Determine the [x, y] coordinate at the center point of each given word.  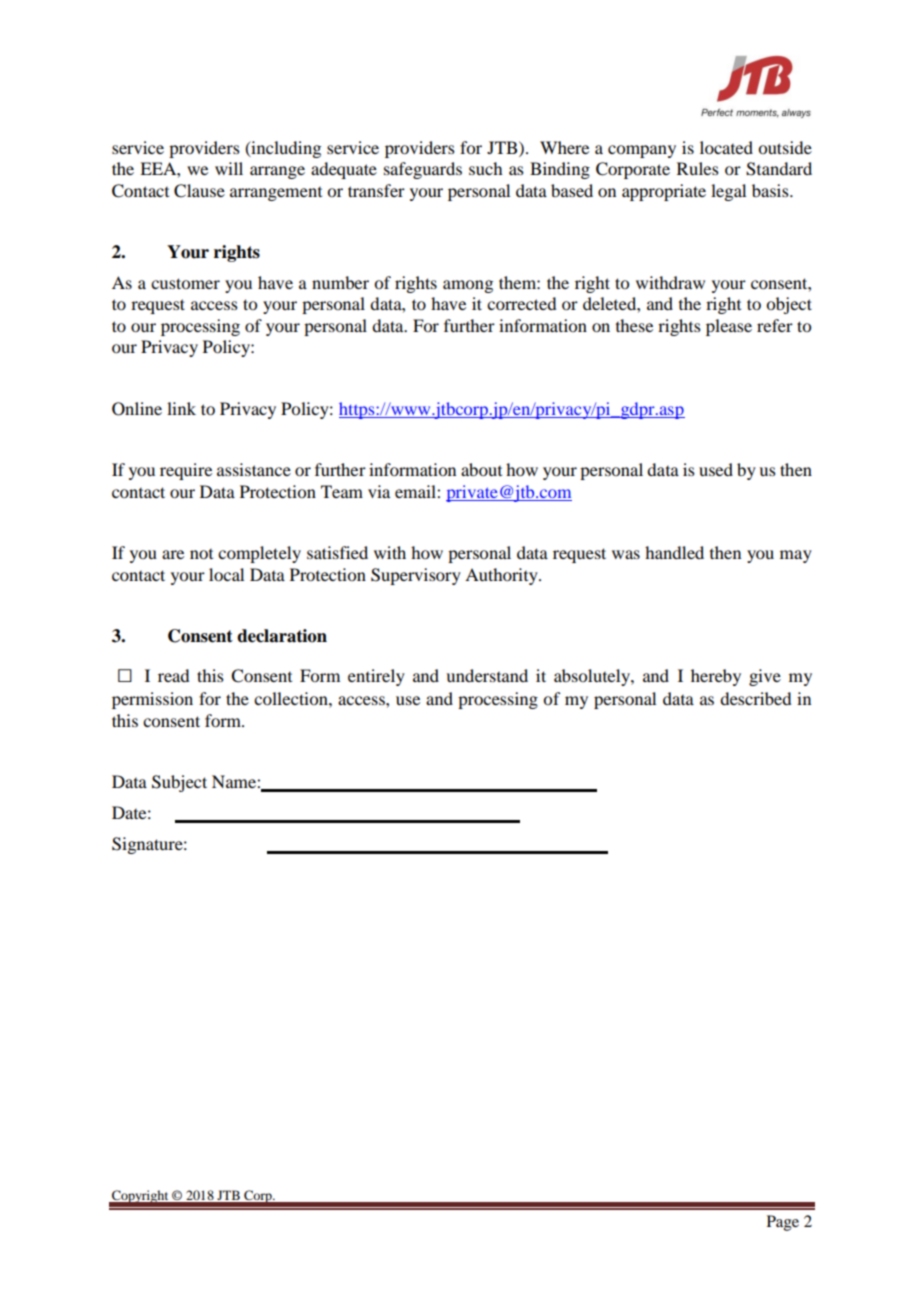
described [755, 698]
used [716, 469]
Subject [179, 783]
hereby [716, 677]
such [485, 168]
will [229, 168]
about [481, 469]
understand [487, 675]
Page [783, 1223]
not [201, 554]
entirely [376, 677]
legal [728, 192]
